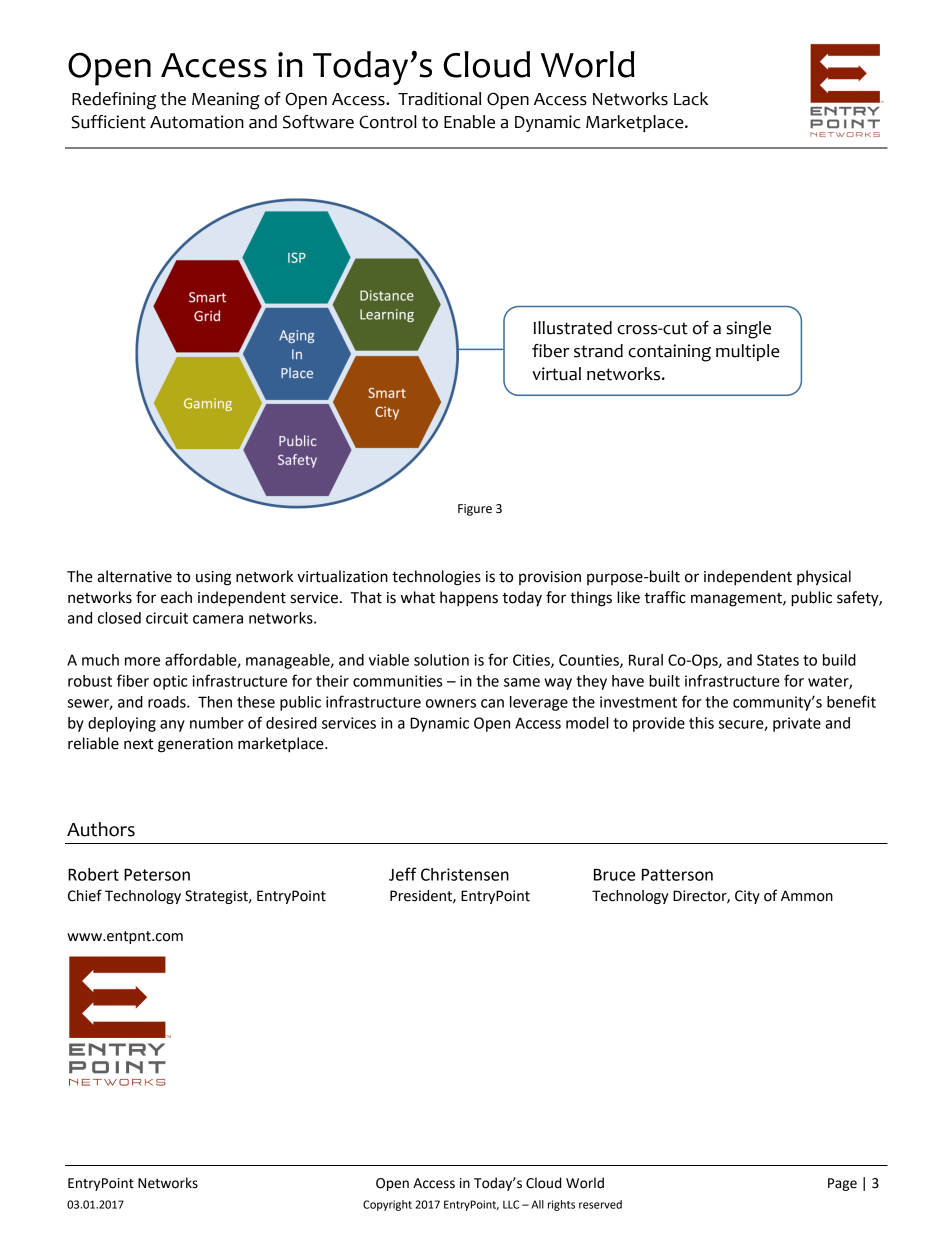  Describe the element at coordinates (134, 576) in the document. I see `alternative` at that location.
